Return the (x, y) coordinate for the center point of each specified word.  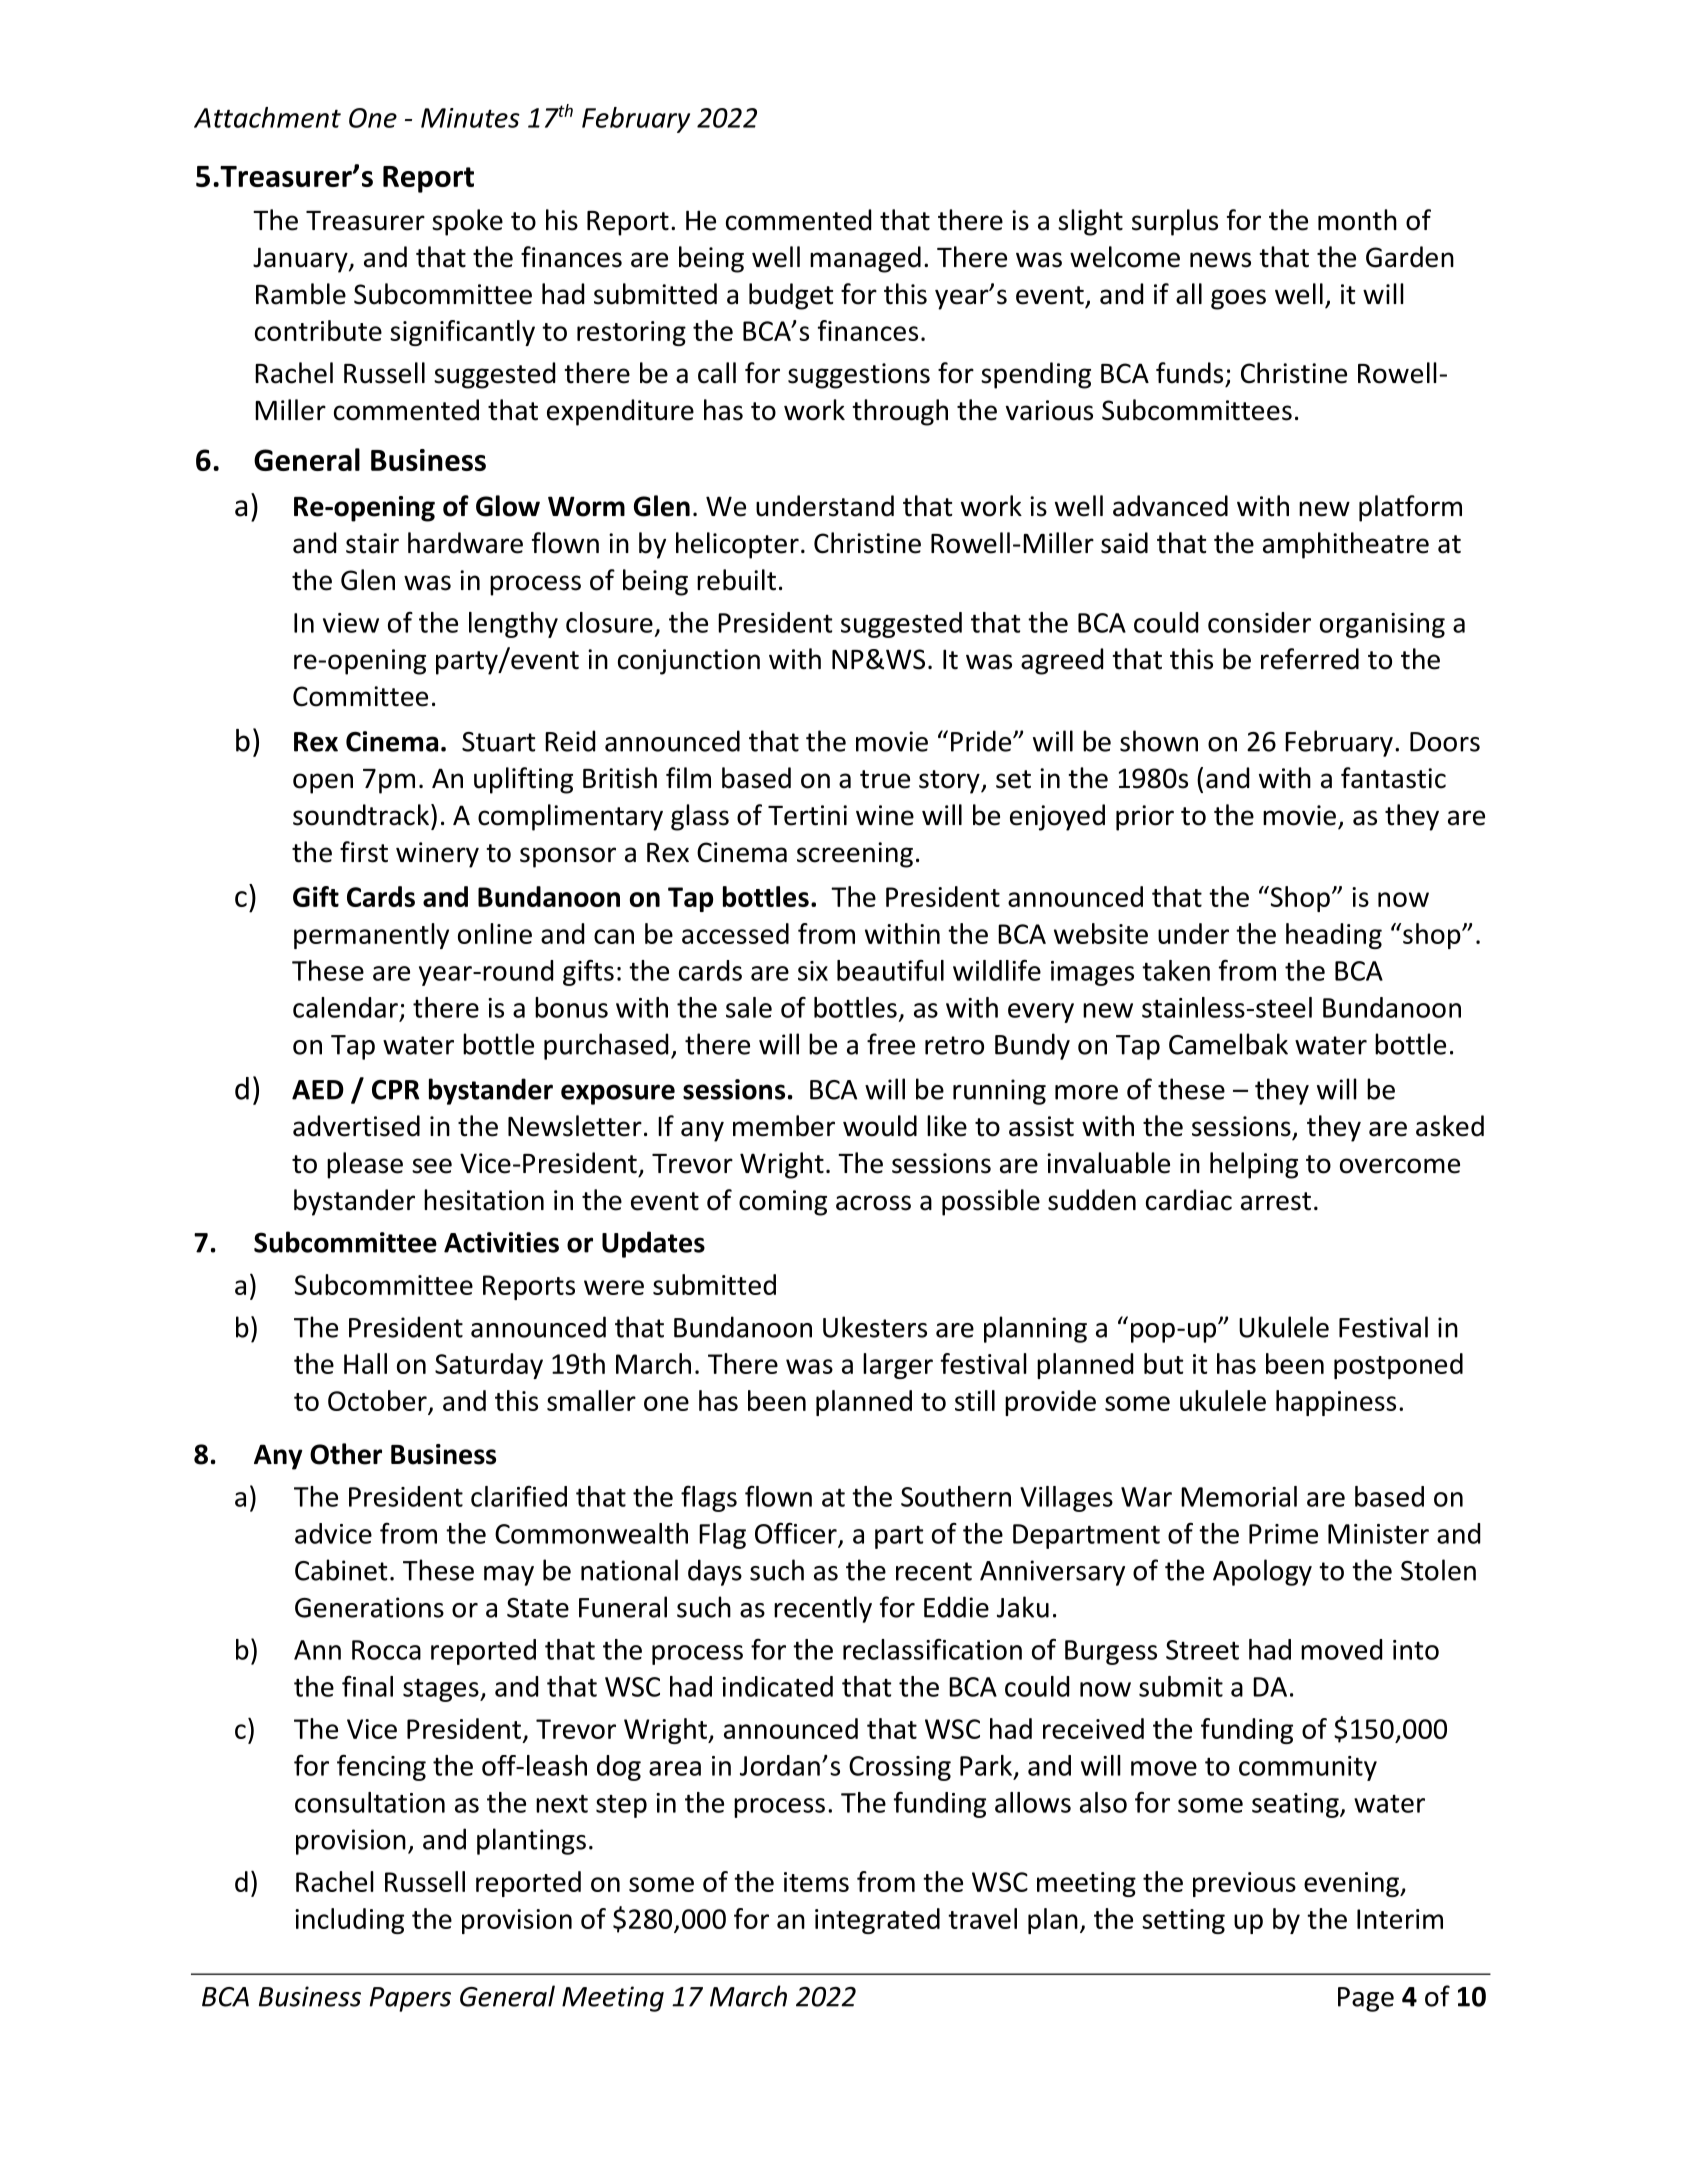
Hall (365, 1363)
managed (865, 259)
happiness (1336, 1403)
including (349, 1921)
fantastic (1393, 778)
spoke (467, 222)
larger (898, 1366)
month (1357, 220)
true (885, 779)
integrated (877, 1921)
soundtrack (361, 815)
